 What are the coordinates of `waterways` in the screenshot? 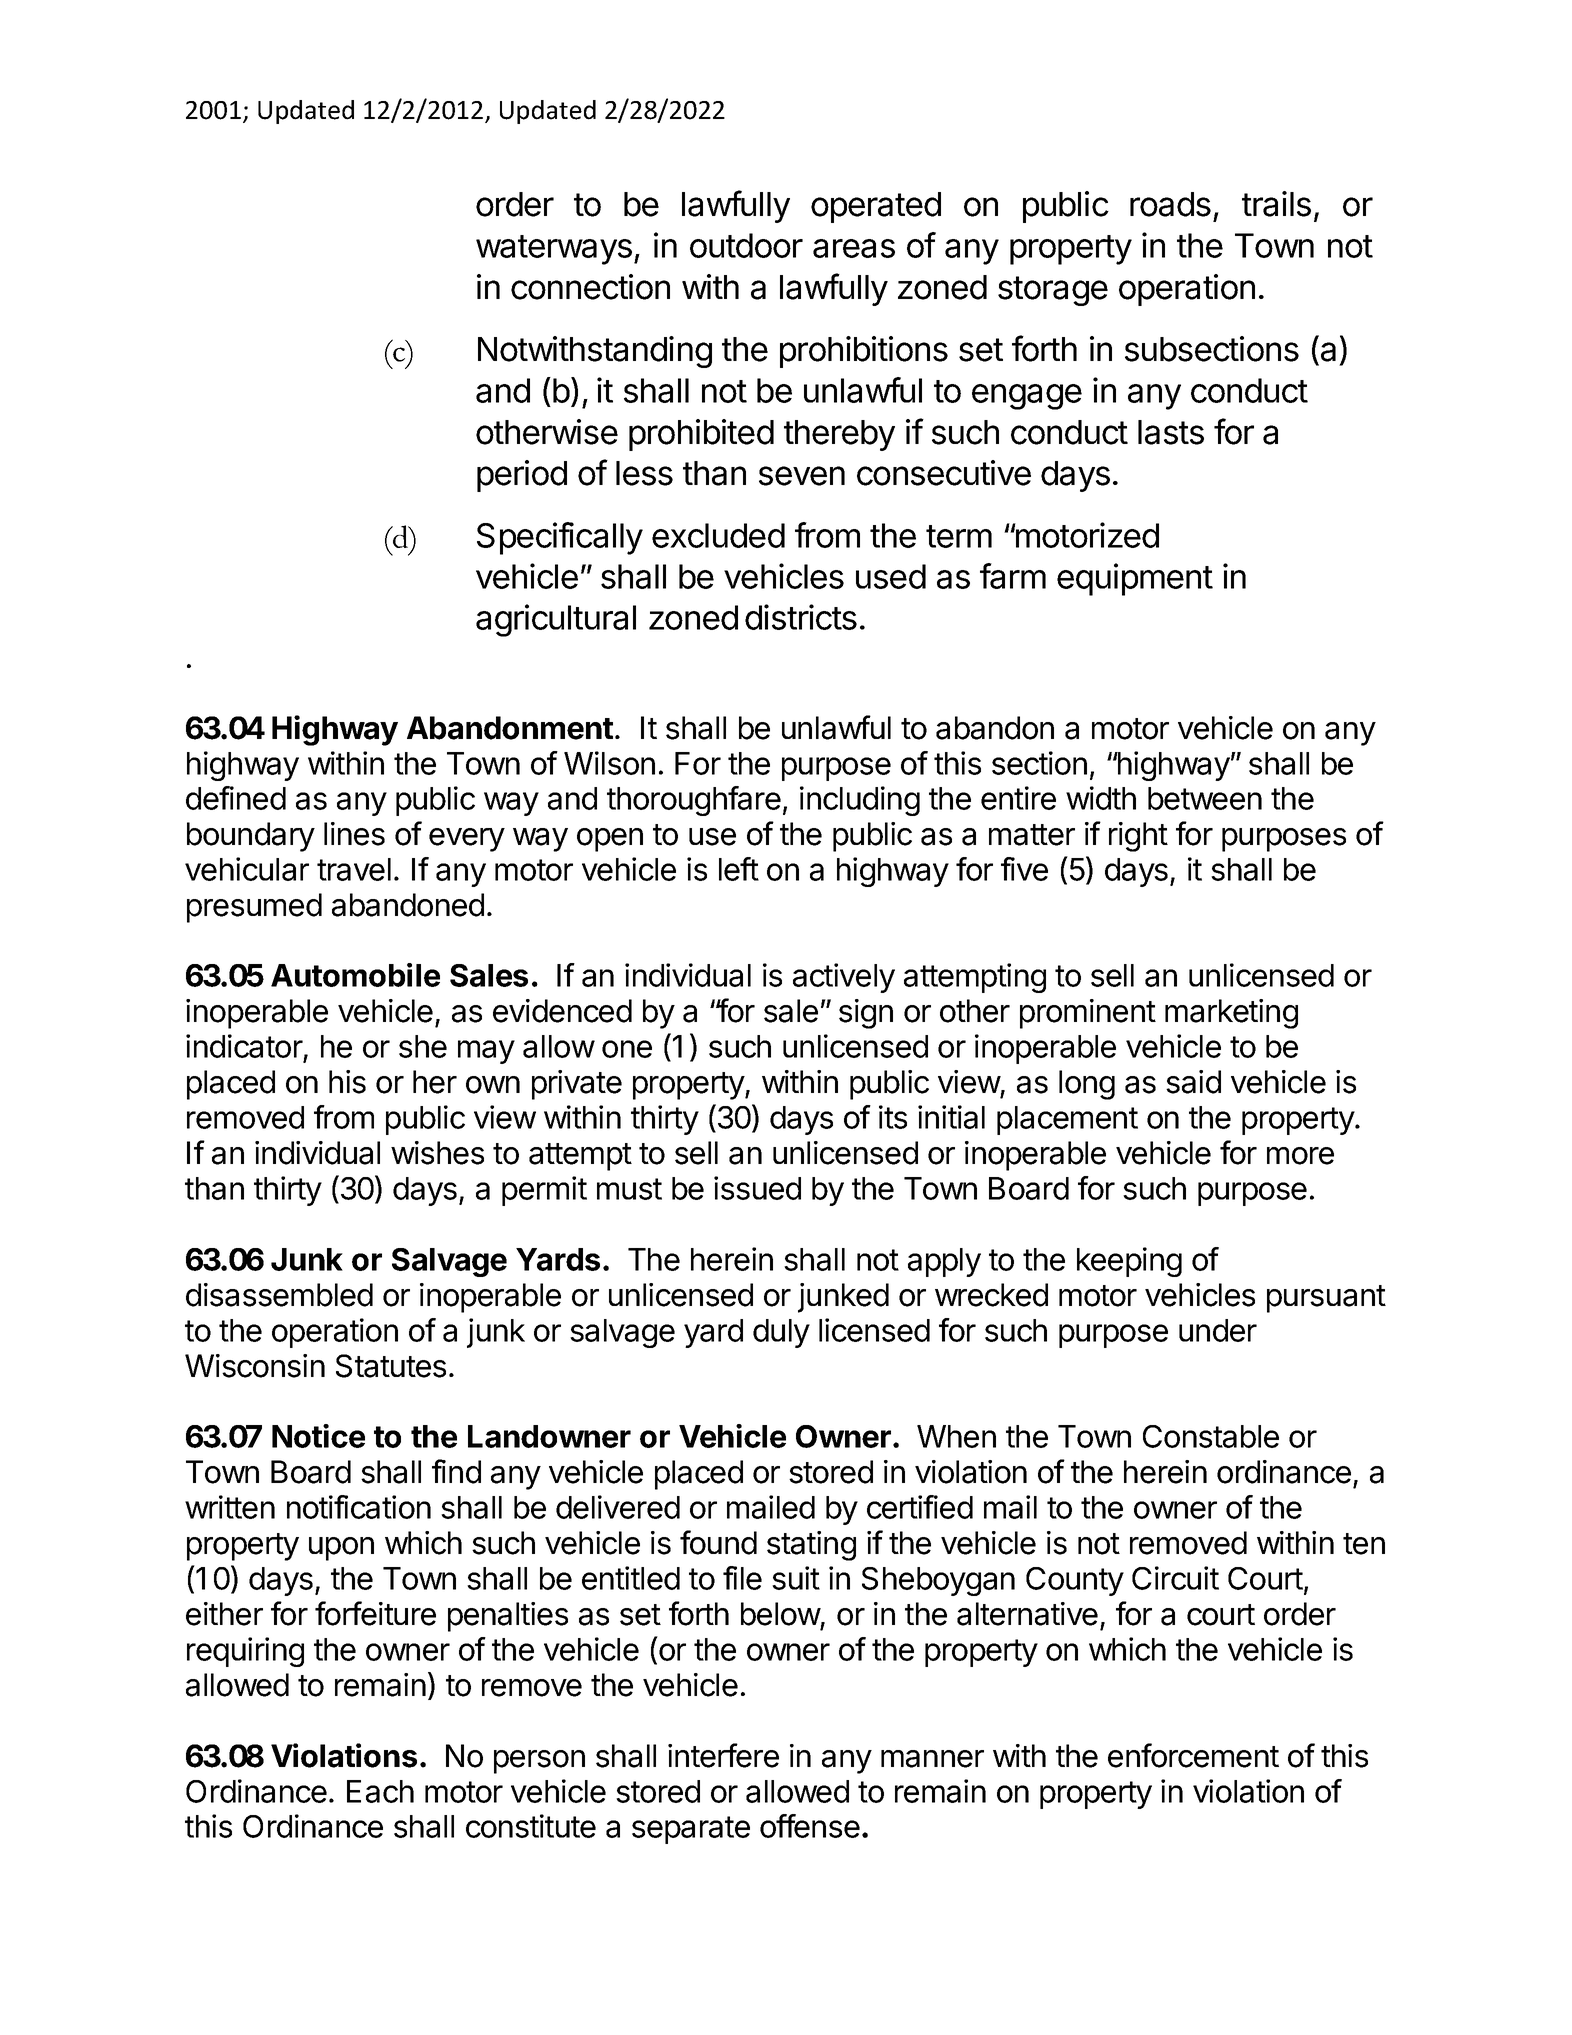 It's located at (554, 250).
